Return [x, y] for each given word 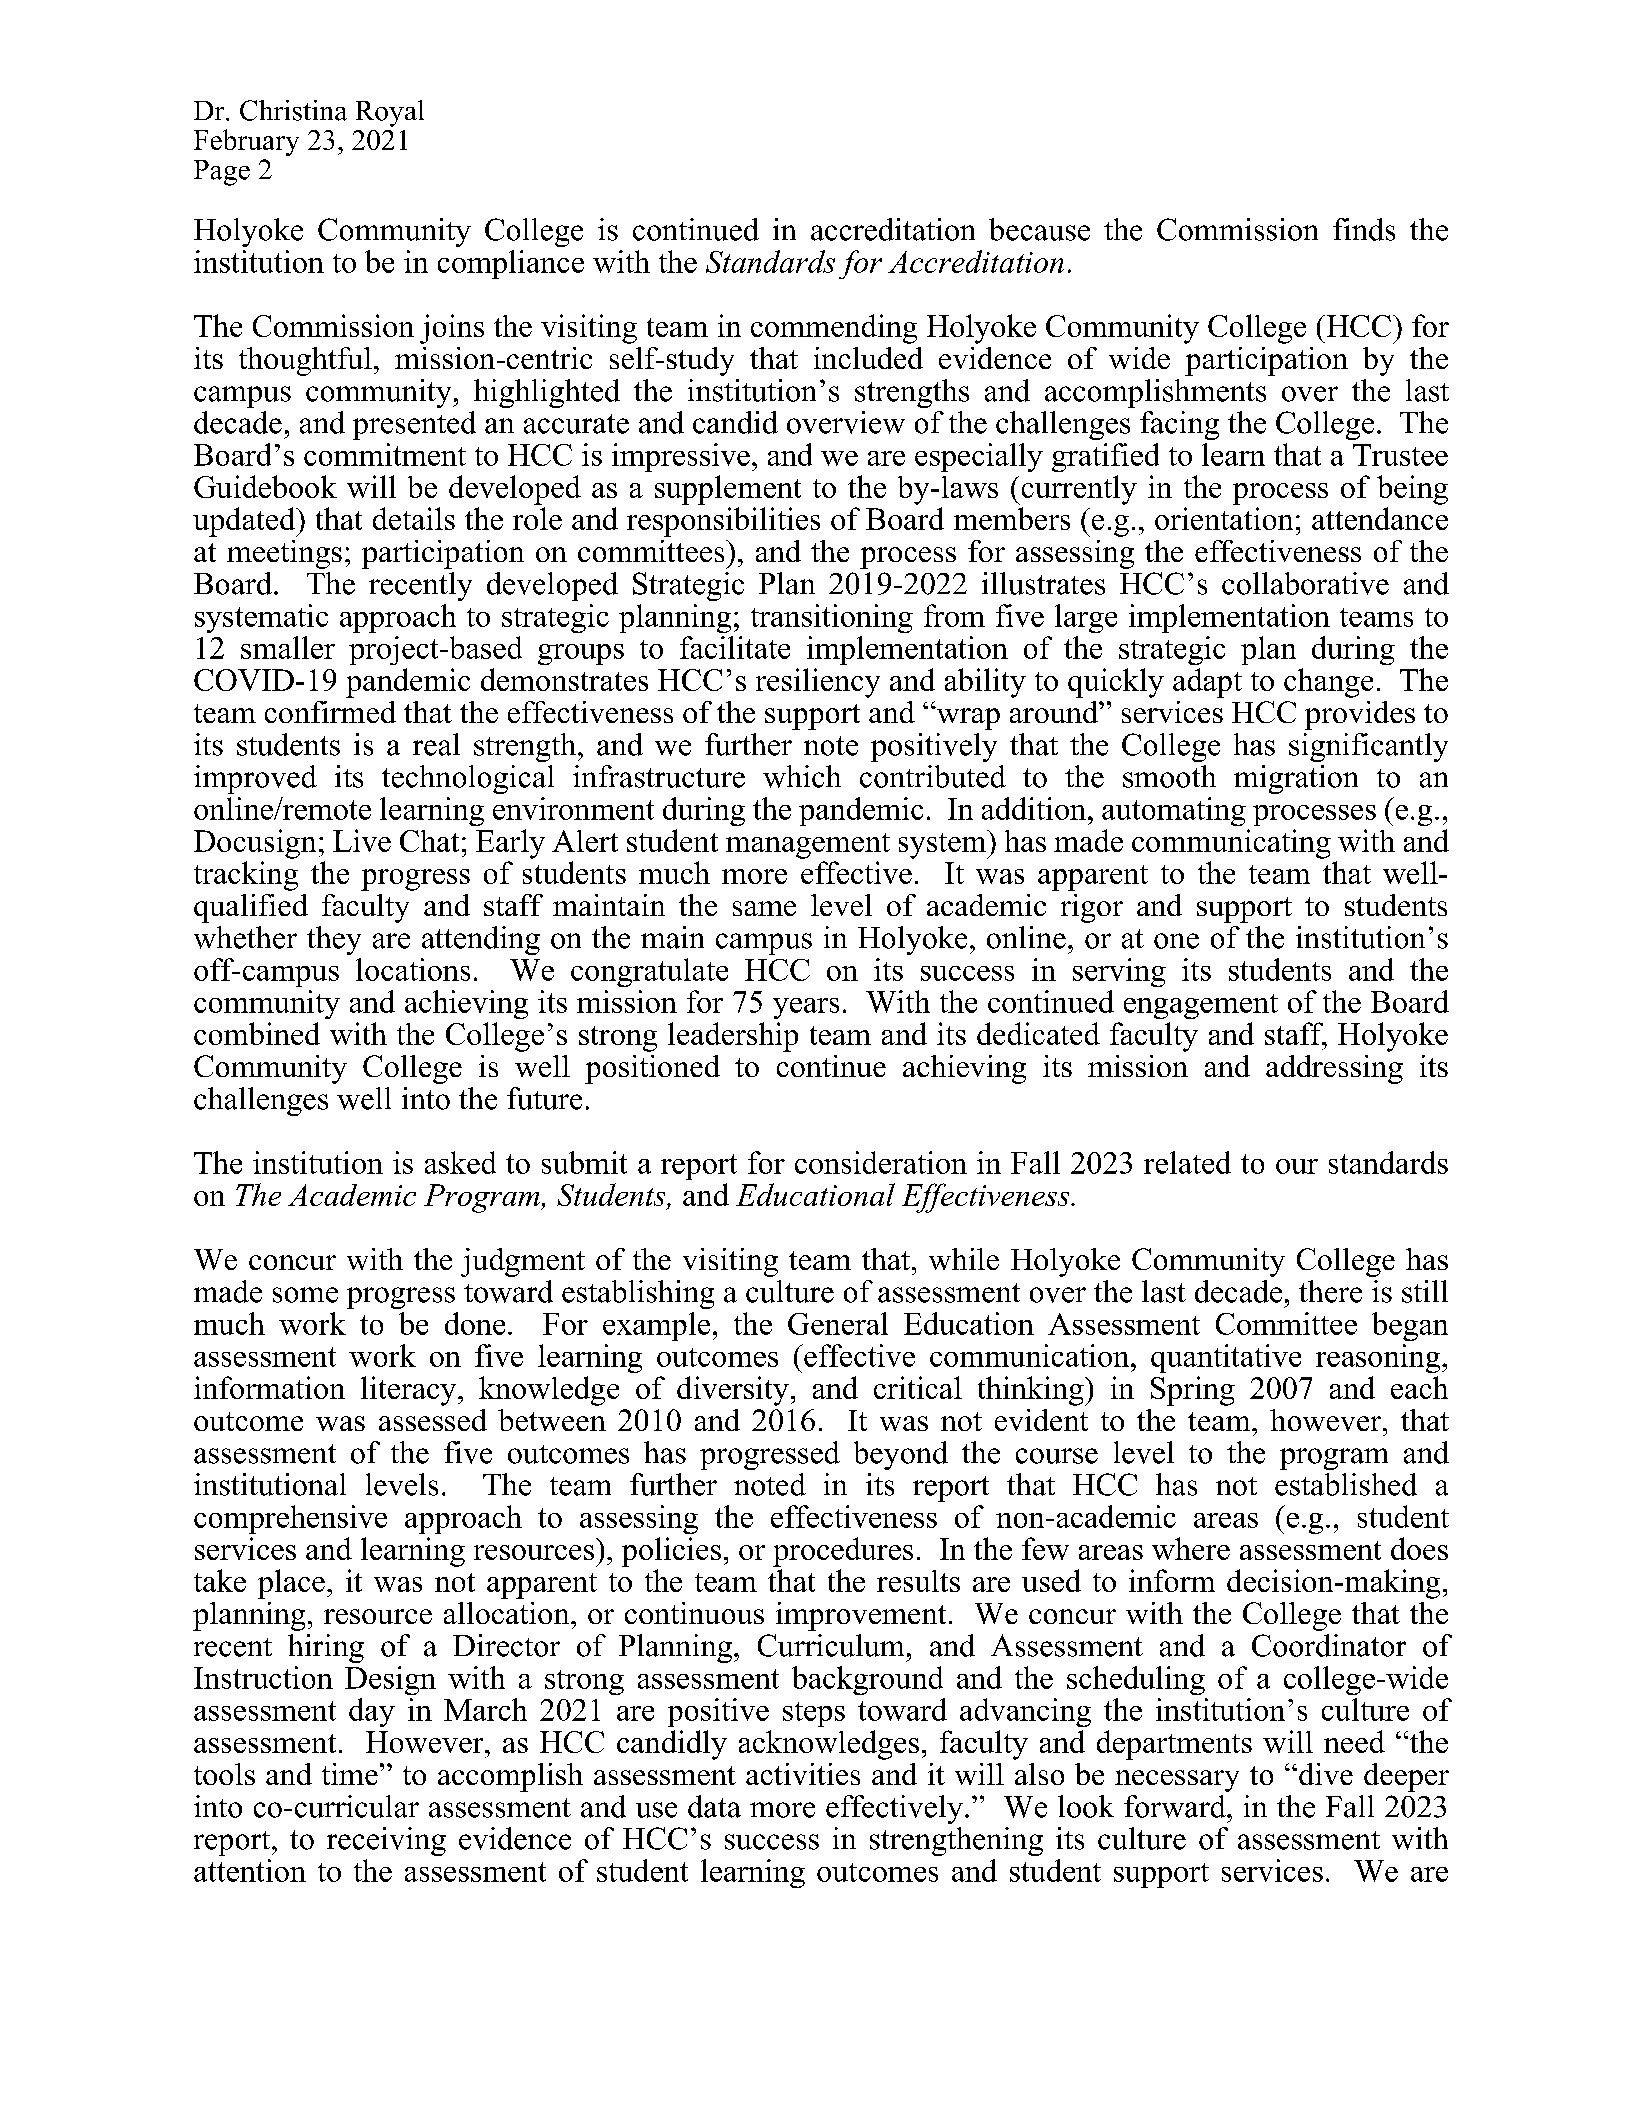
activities [803, 1774]
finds [1364, 229]
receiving [386, 1841]
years [806, 1008]
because [1039, 229]
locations [413, 969]
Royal [390, 113]
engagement [1201, 1006]
